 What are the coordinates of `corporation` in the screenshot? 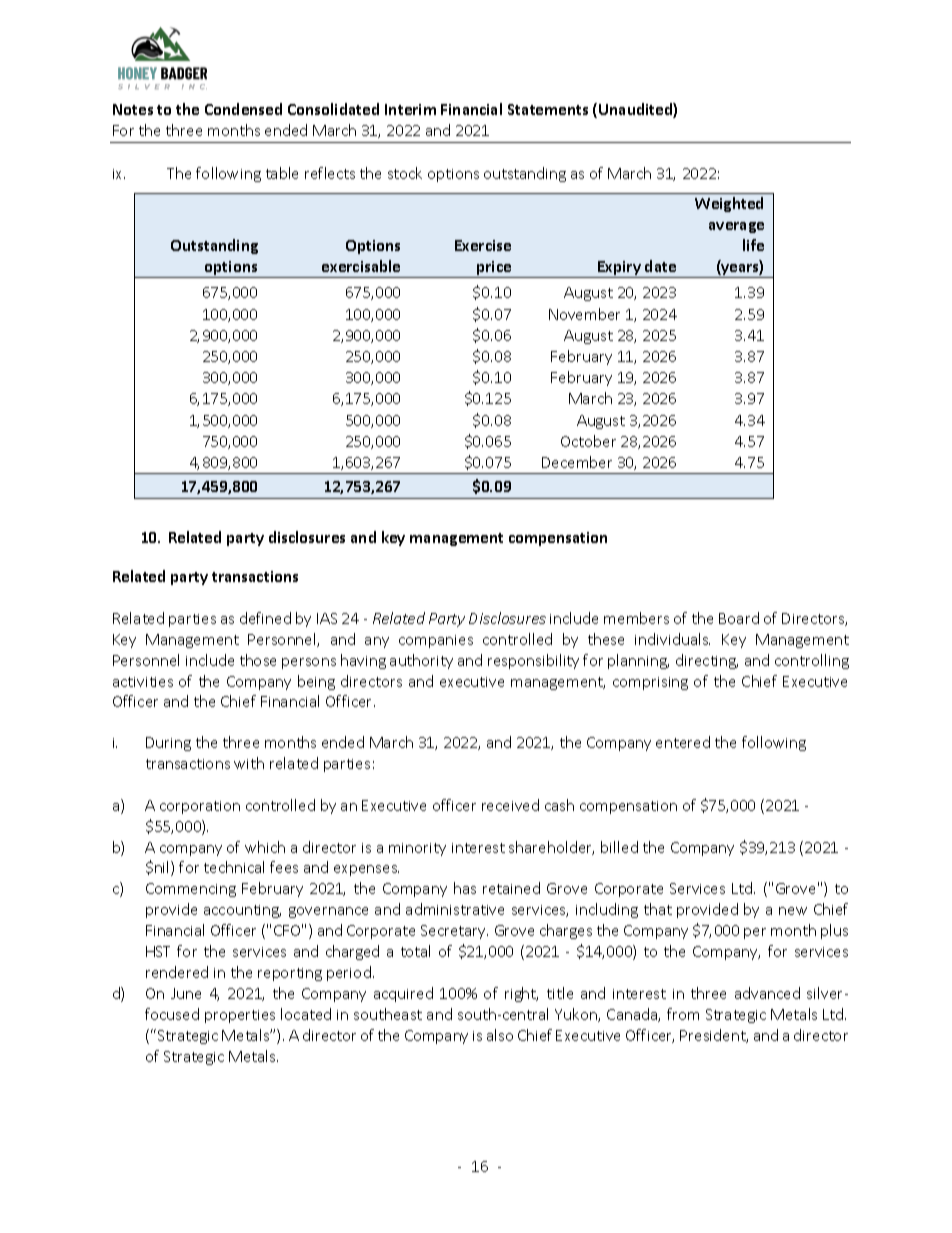 It's located at (200, 807).
